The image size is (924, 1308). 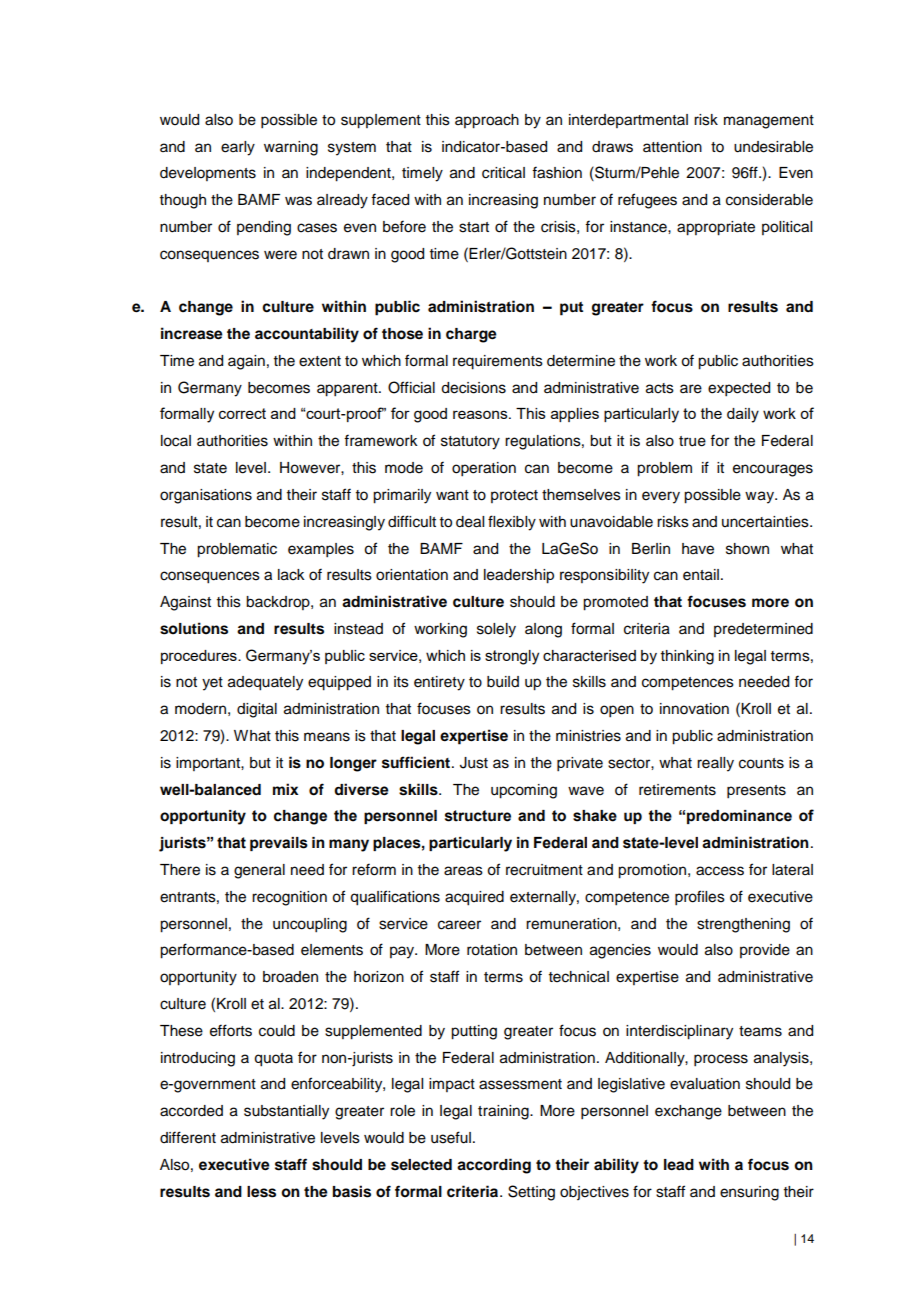 What do you see at coordinates (700, 898) in the document?
I see `profiles` at bounding box center [700, 898].
